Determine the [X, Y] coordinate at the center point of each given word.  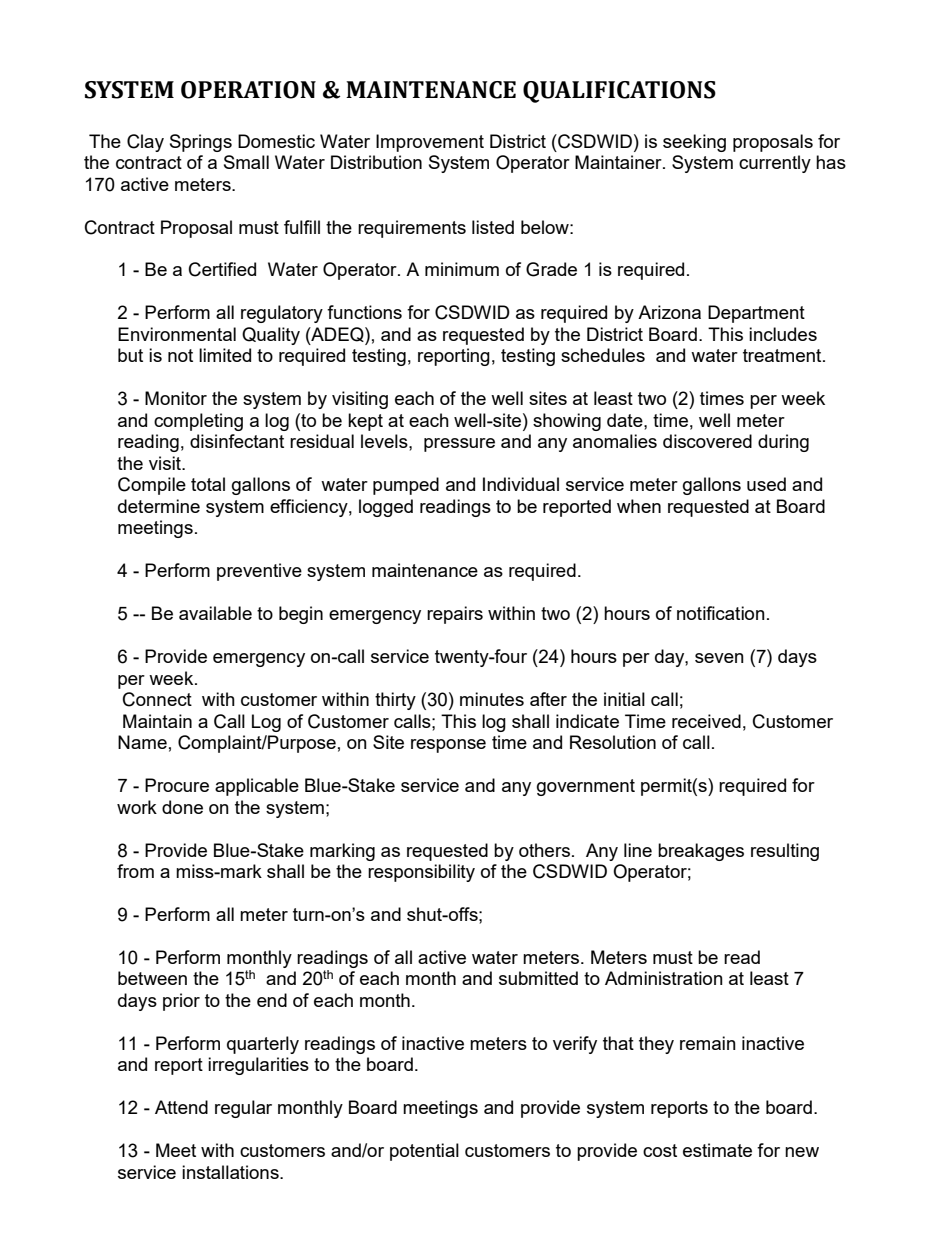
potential [424, 1152]
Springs [201, 143]
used [766, 484]
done [182, 807]
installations [231, 1172]
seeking [694, 143]
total [208, 484]
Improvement [430, 143]
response [448, 746]
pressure [459, 445]
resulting [785, 852]
